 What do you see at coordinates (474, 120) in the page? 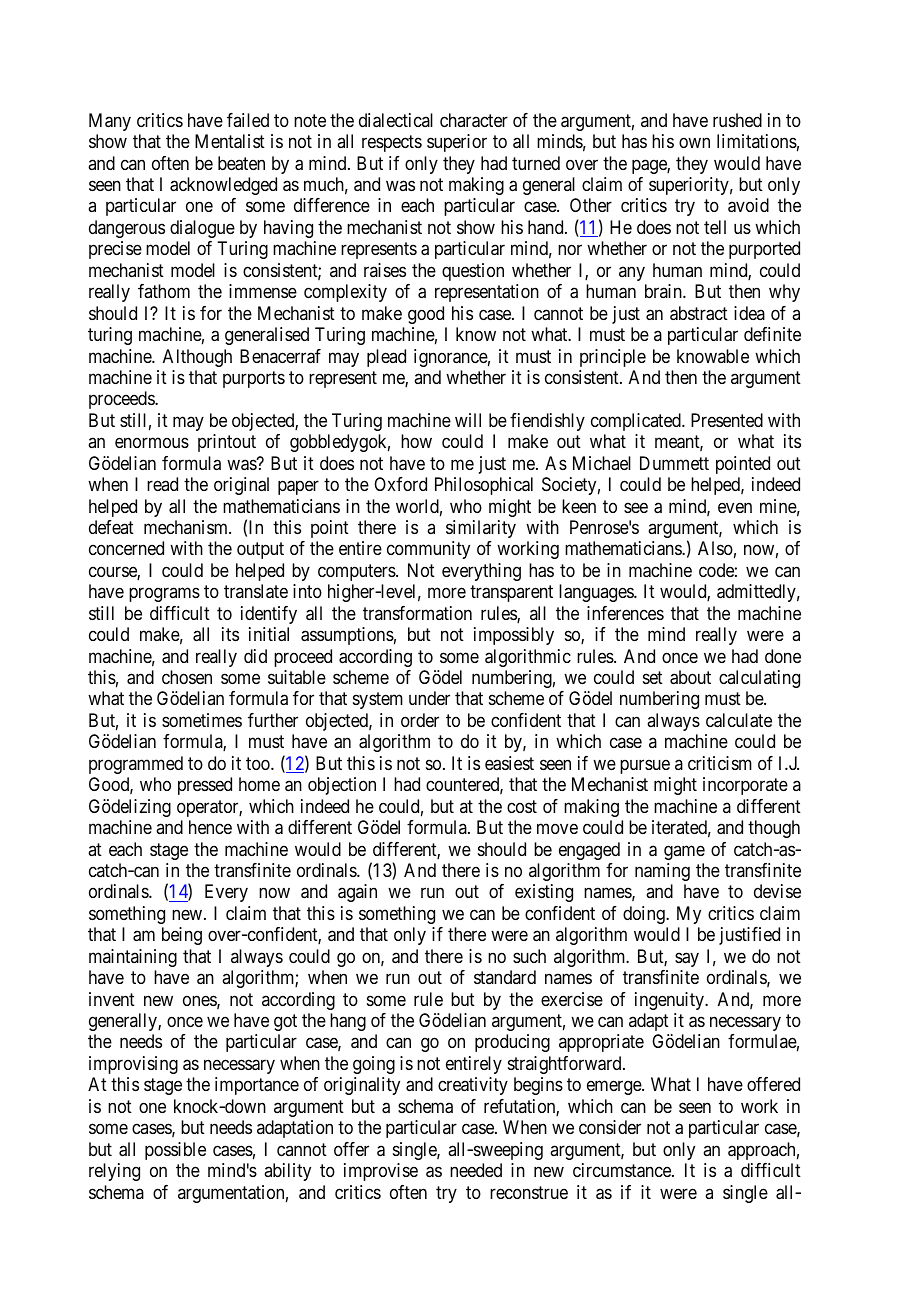
I see `character` at bounding box center [474, 120].
